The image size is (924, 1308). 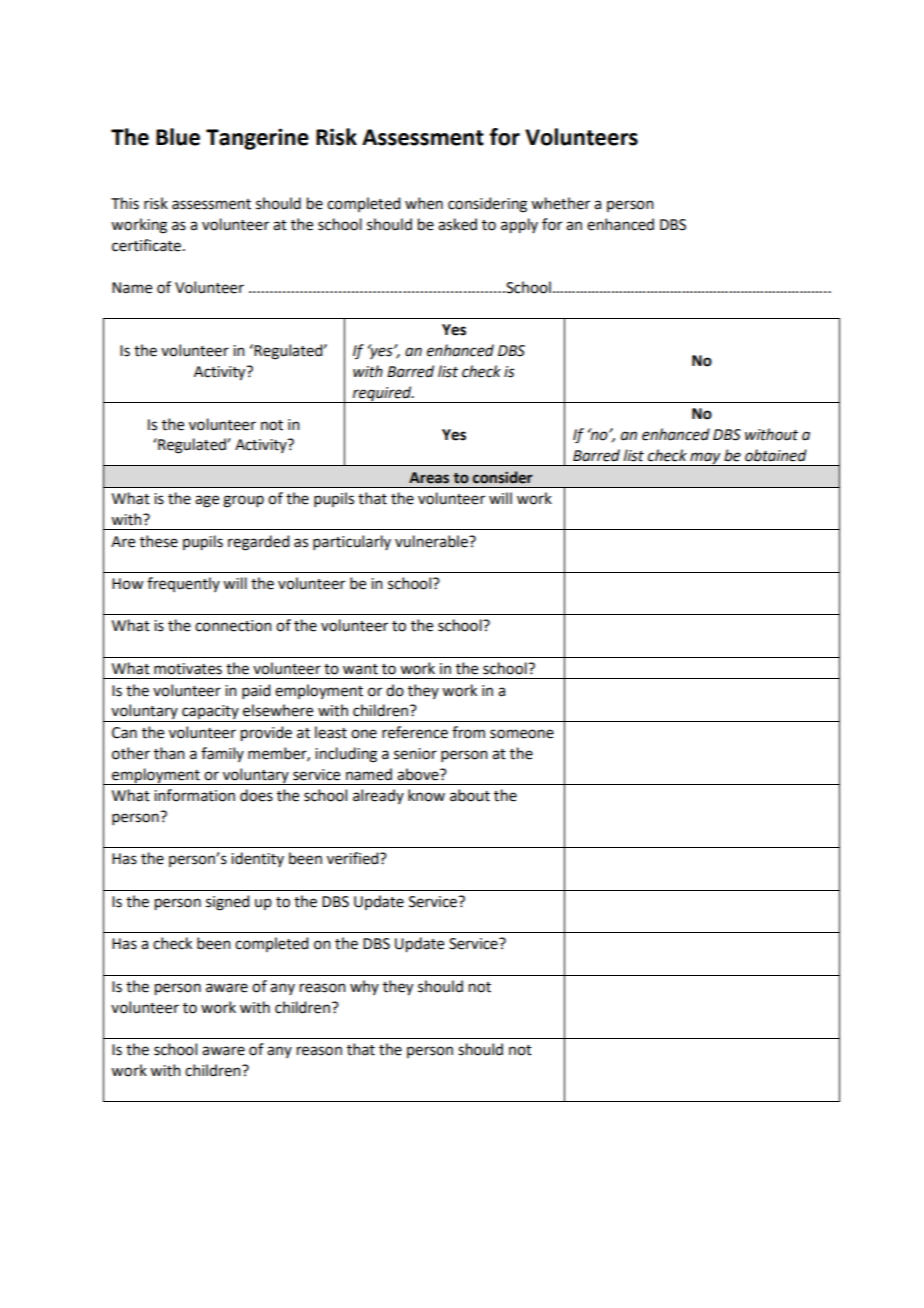 I want to click on when, so click(x=424, y=203).
